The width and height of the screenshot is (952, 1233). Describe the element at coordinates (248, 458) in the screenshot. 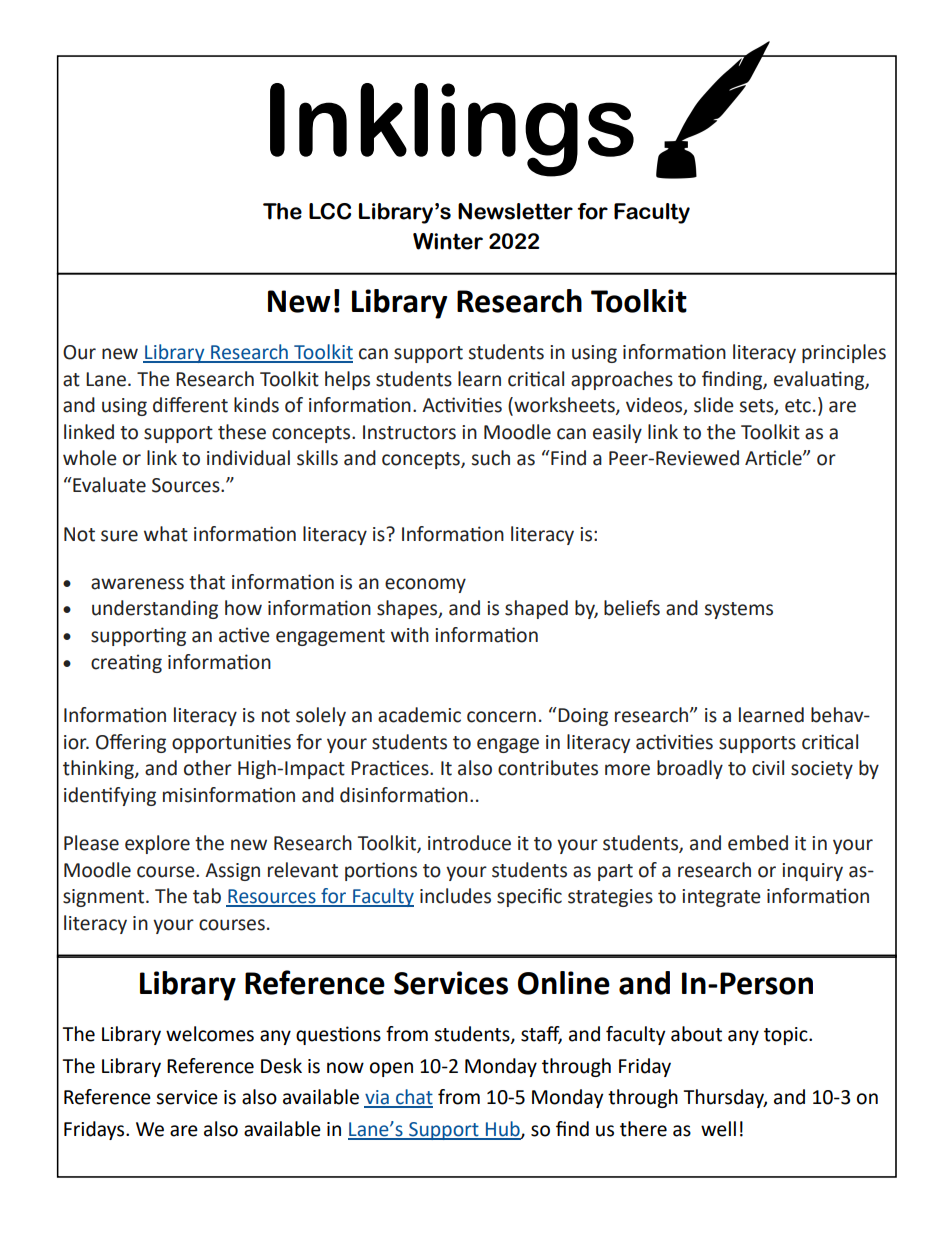

I see `individual` at that location.
